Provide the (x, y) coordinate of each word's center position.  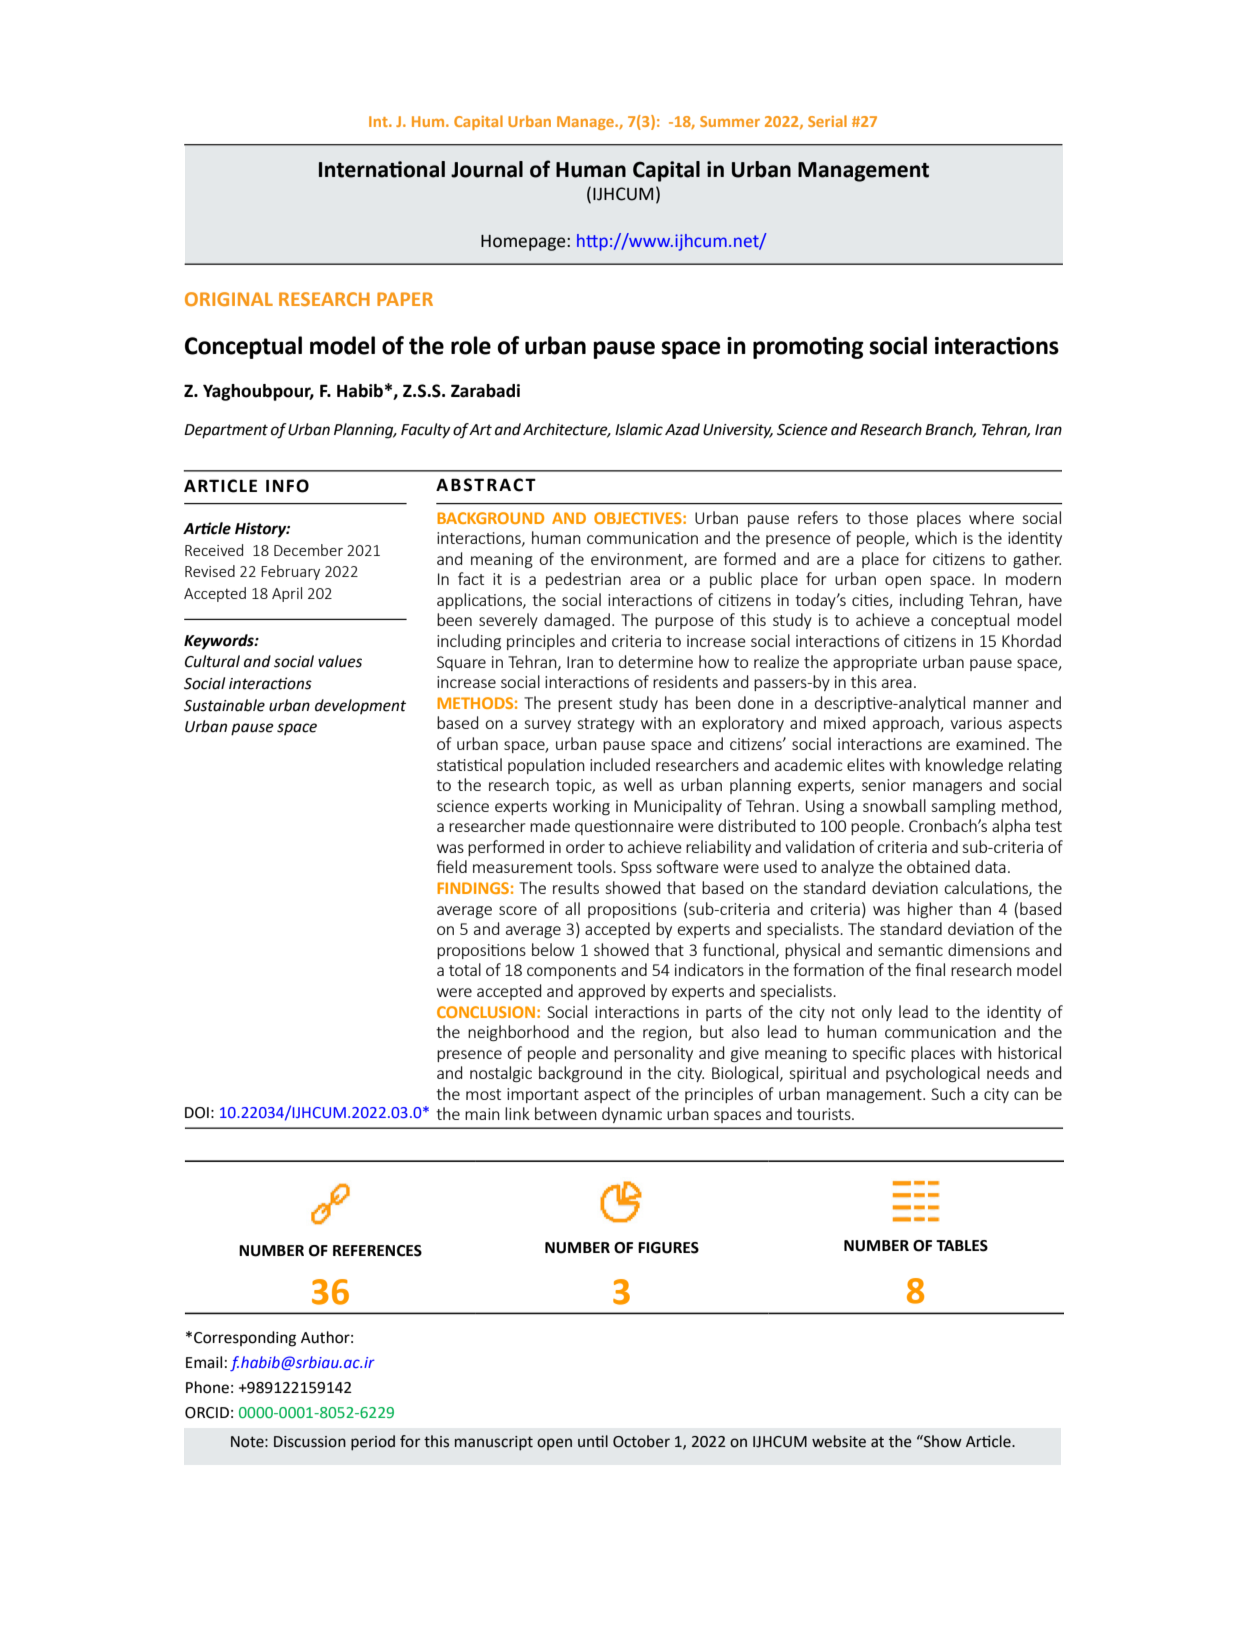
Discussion (310, 1442)
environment (638, 560)
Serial (827, 121)
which (936, 537)
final (930, 969)
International (382, 169)
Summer (730, 121)
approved (611, 992)
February (290, 572)
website (839, 1441)
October (641, 1441)
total (465, 969)
